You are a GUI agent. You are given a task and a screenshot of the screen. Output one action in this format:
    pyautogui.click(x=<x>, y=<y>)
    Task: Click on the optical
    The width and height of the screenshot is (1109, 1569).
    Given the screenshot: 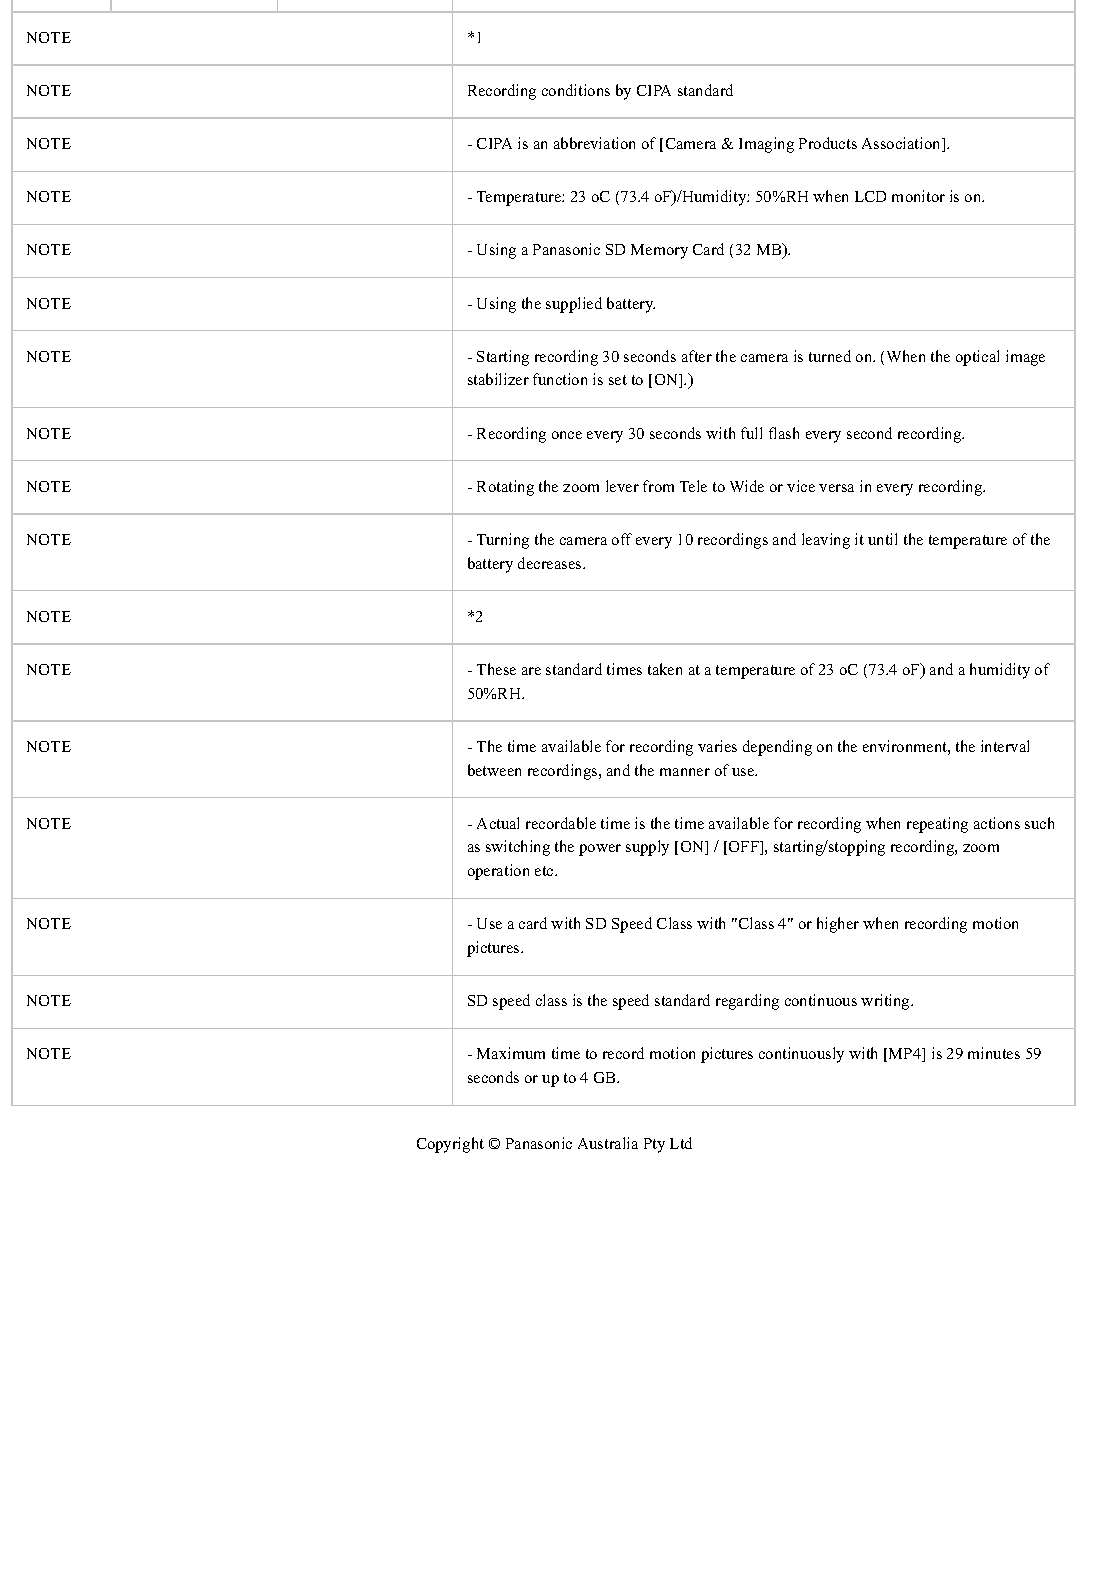 What is the action you would take?
    pyautogui.click(x=977, y=358)
